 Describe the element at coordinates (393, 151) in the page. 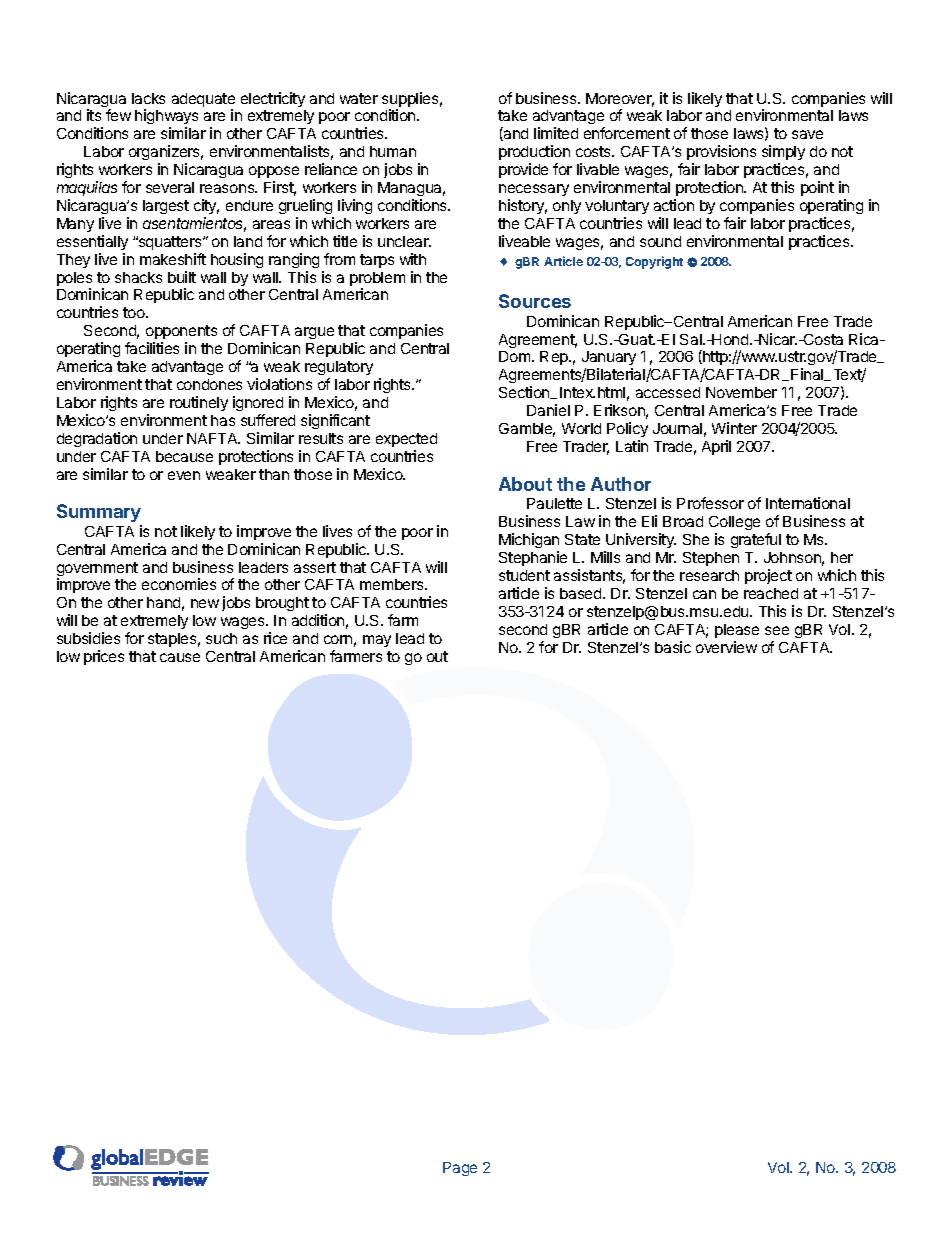

I see `human` at that location.
